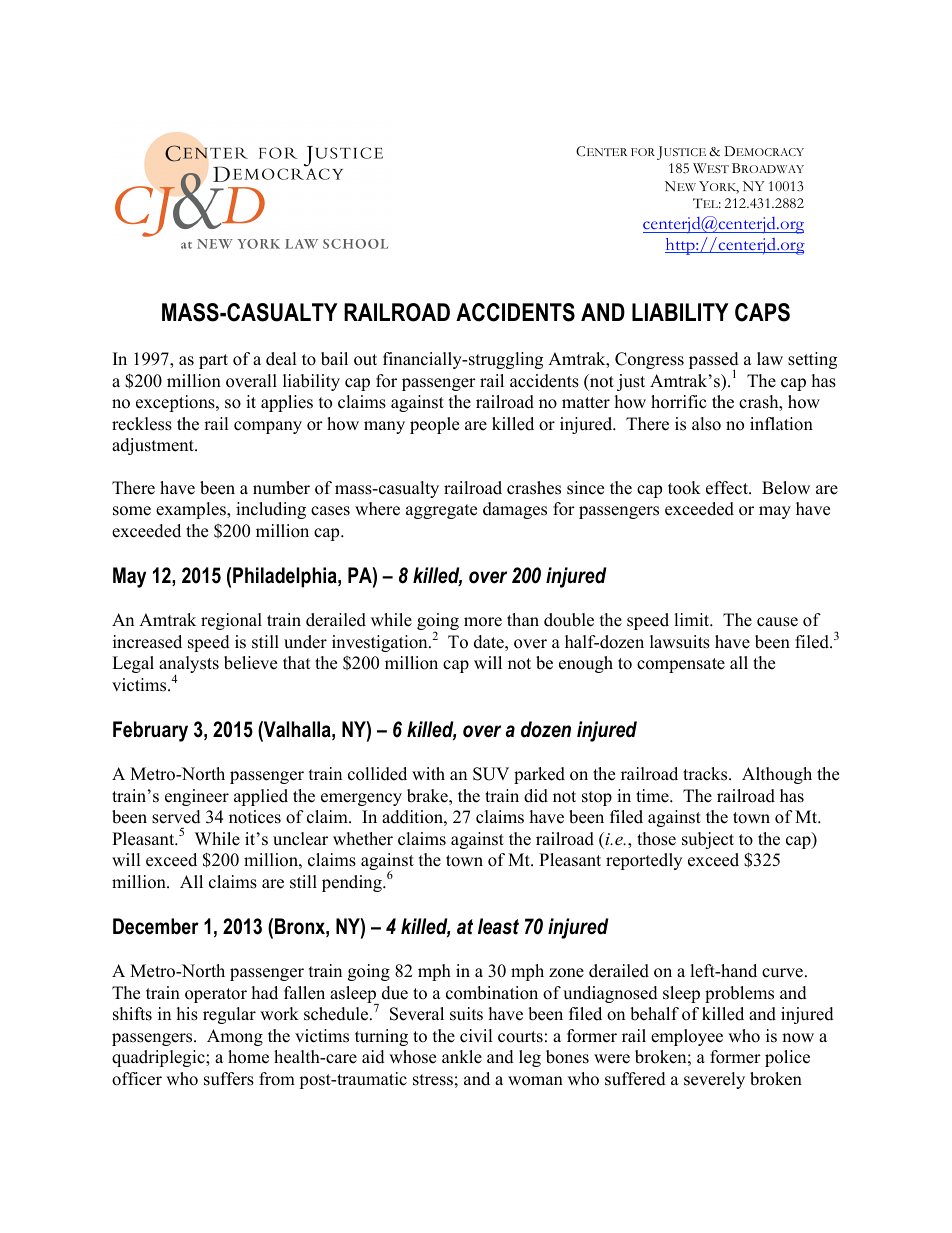 Image resolution: width=952 pixels, height=1233 pixels. Describe the element at coordinates (189, 666) in the document. I see `analysts` at that location.
